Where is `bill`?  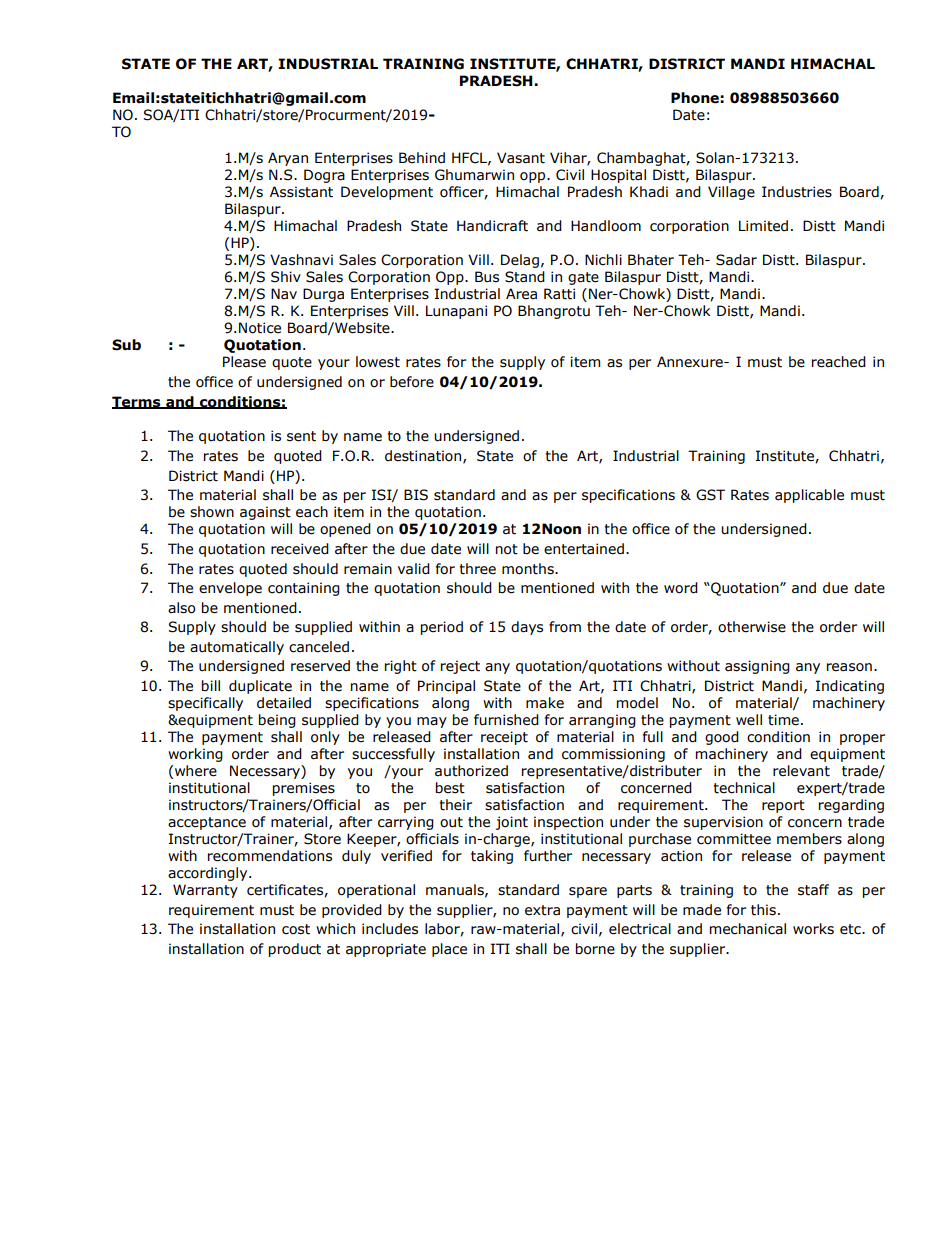 bill is located at coordinates (211, 686).
